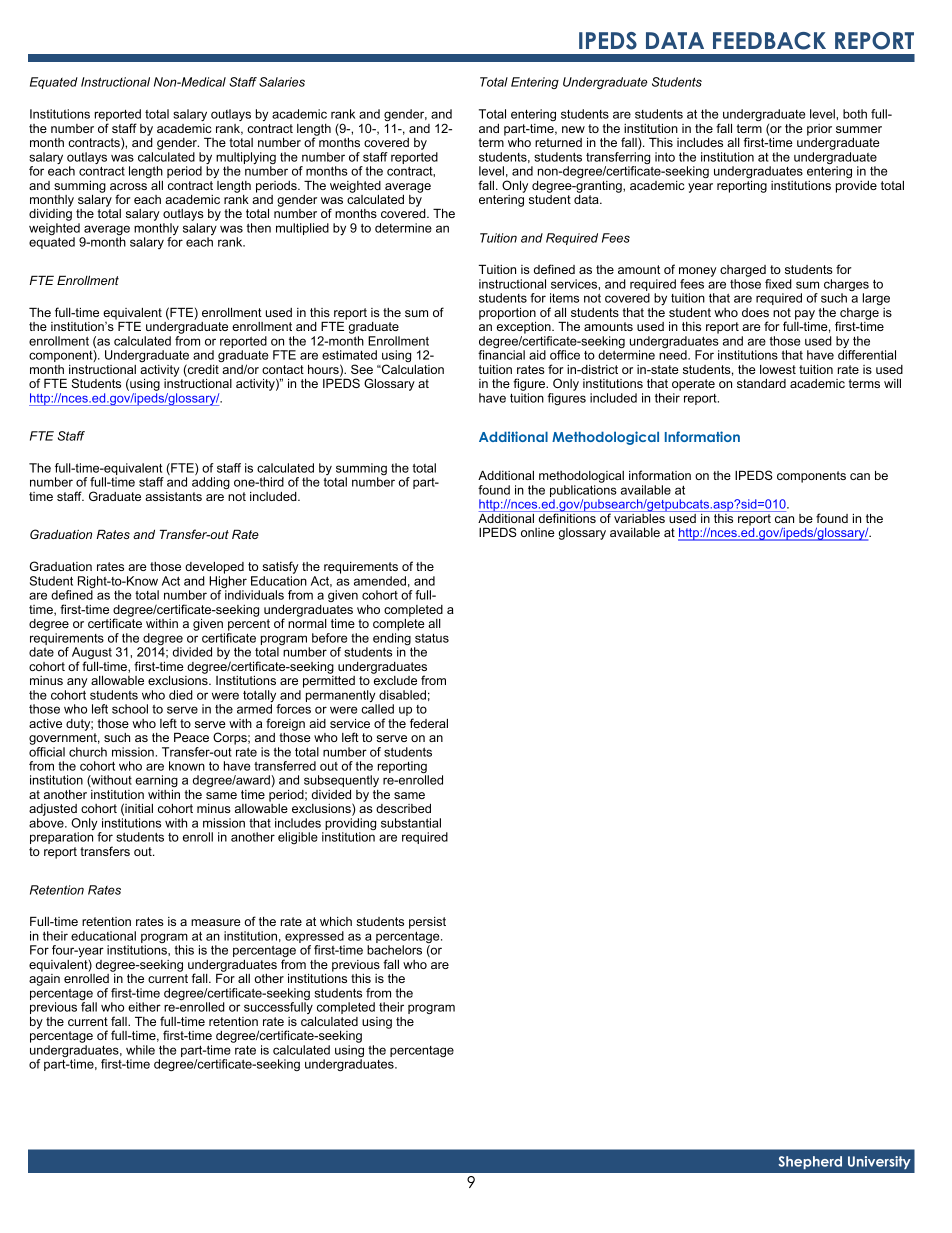  What do you see at coordinates (394, 950) in the screenshot?
I see `bachelors` at bounding box center [394, 950].
